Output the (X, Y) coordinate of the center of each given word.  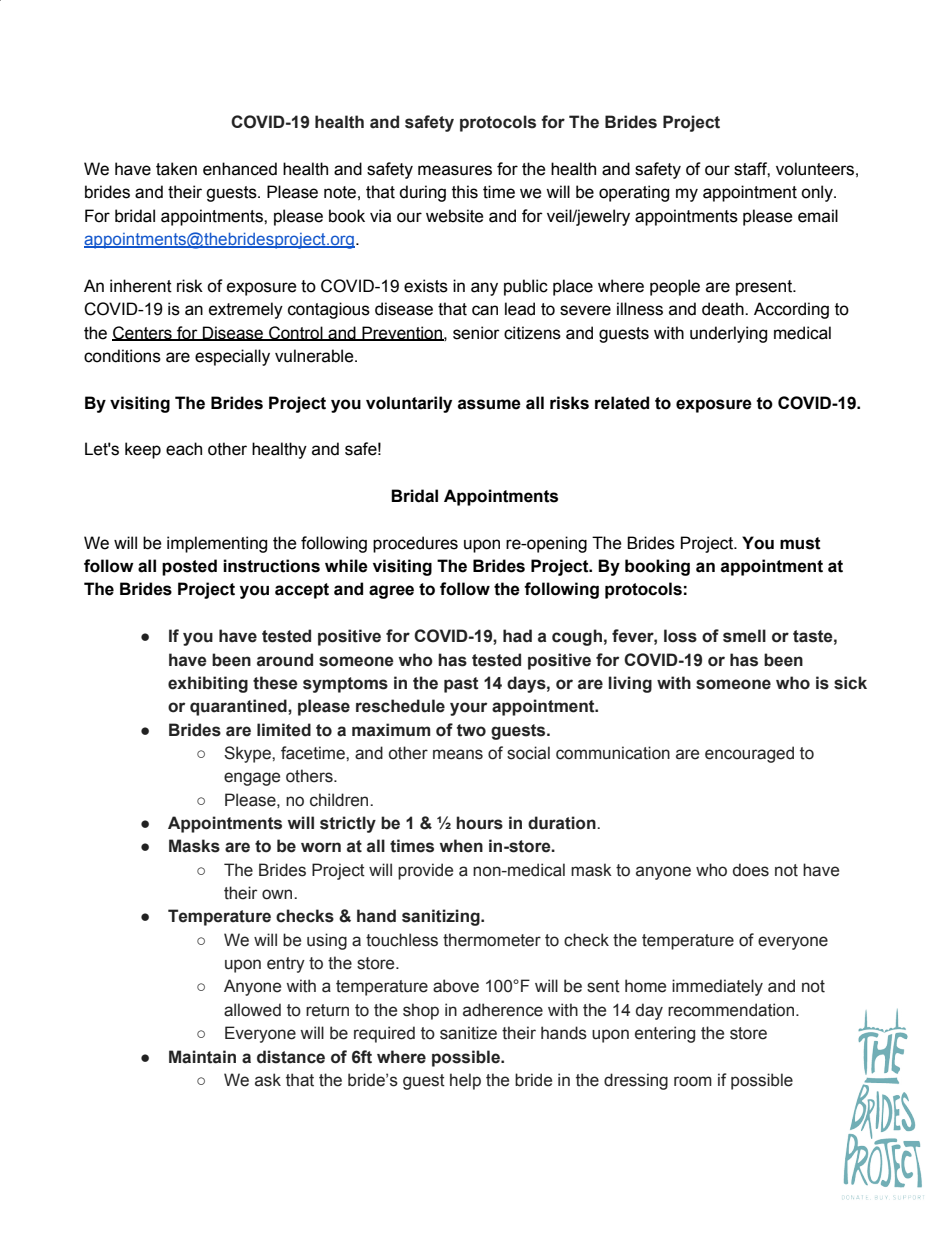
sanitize (468, 1033)
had (517, 636)
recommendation (732, 1010)
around (285, 660)
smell (744, 636)
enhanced (240, 169)
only (818, 193)
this (465, 192)
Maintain (202, 1057)
